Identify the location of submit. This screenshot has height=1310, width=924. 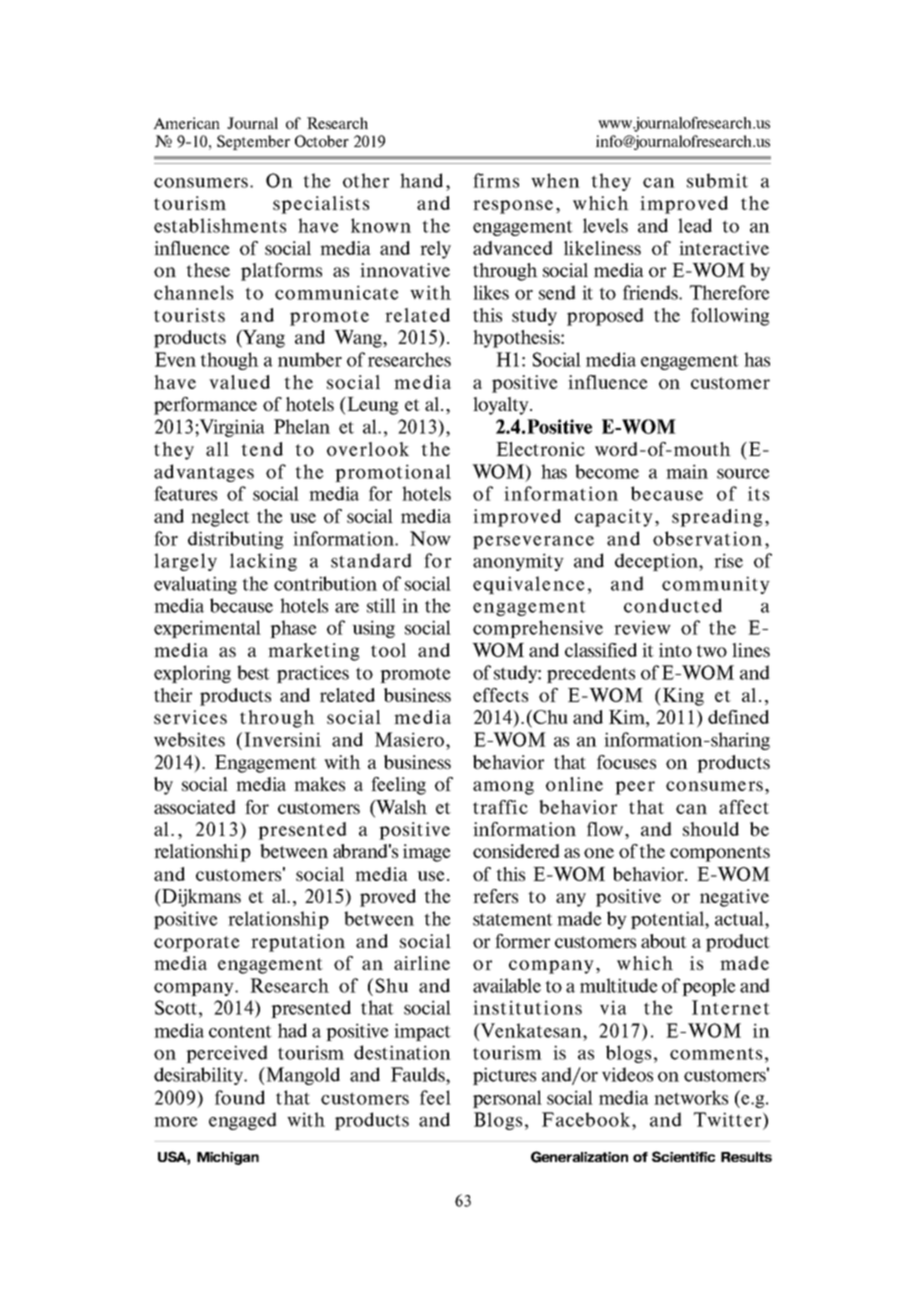
(717, 180).
